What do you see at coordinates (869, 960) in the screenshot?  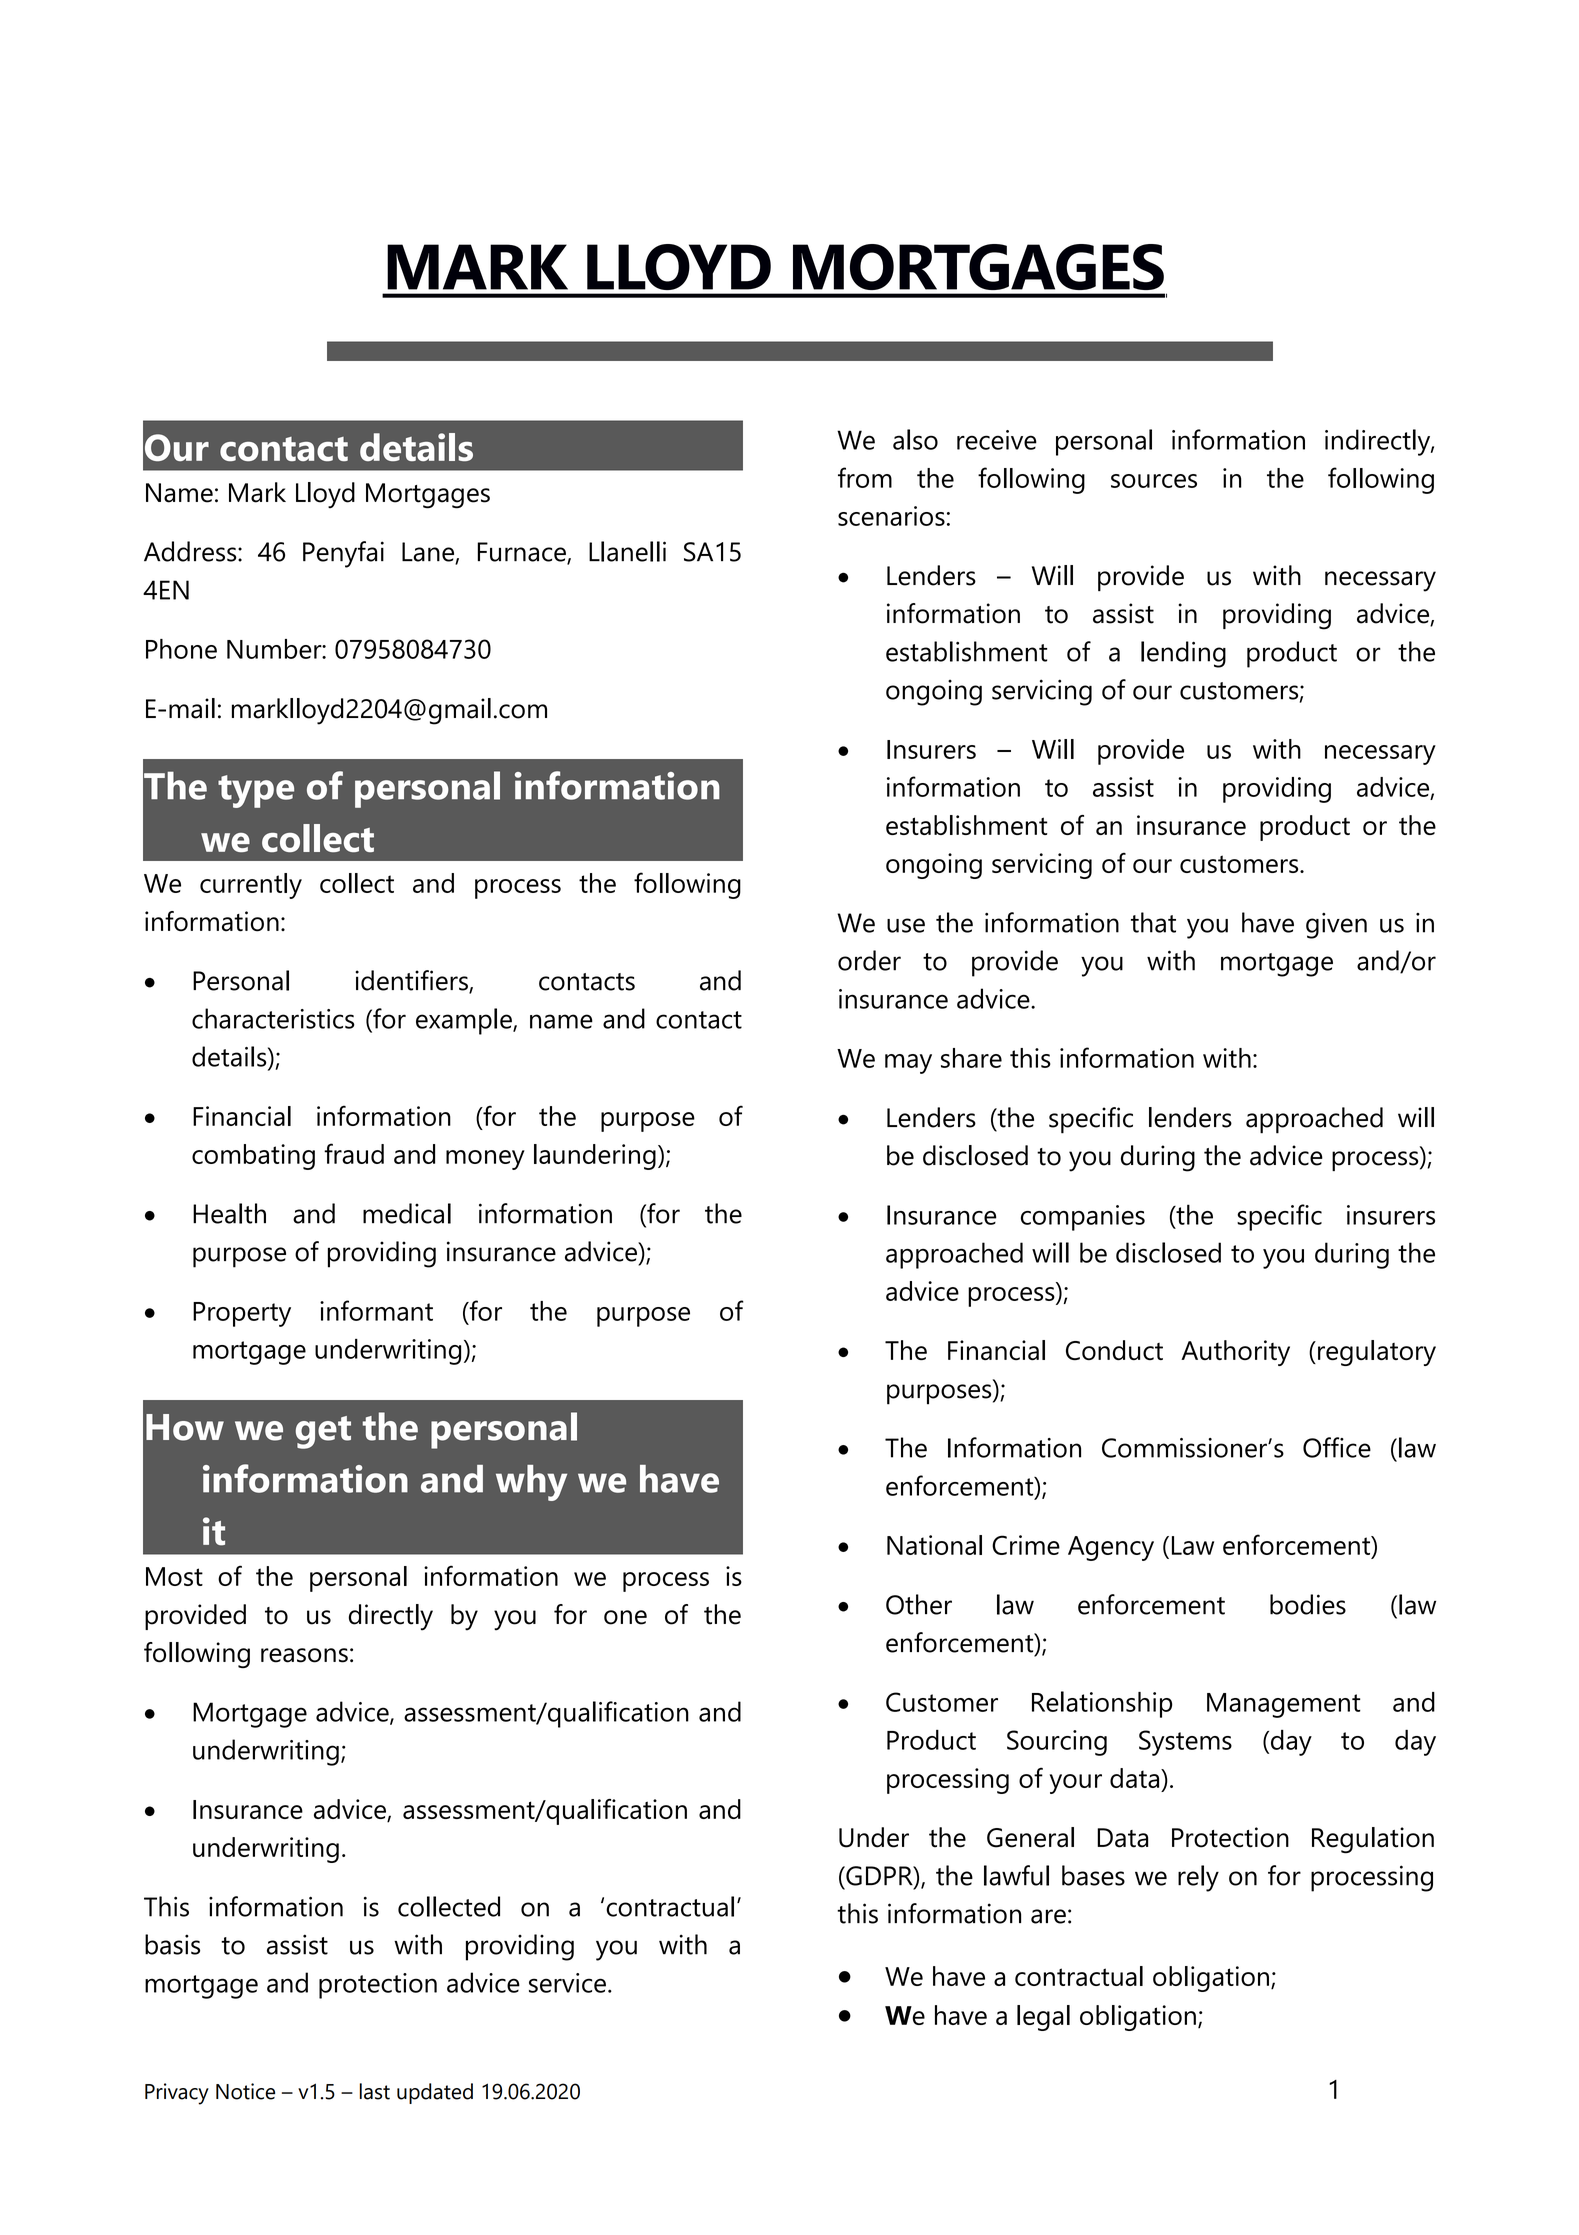 I see `order` at bounding box center [869, 960].
